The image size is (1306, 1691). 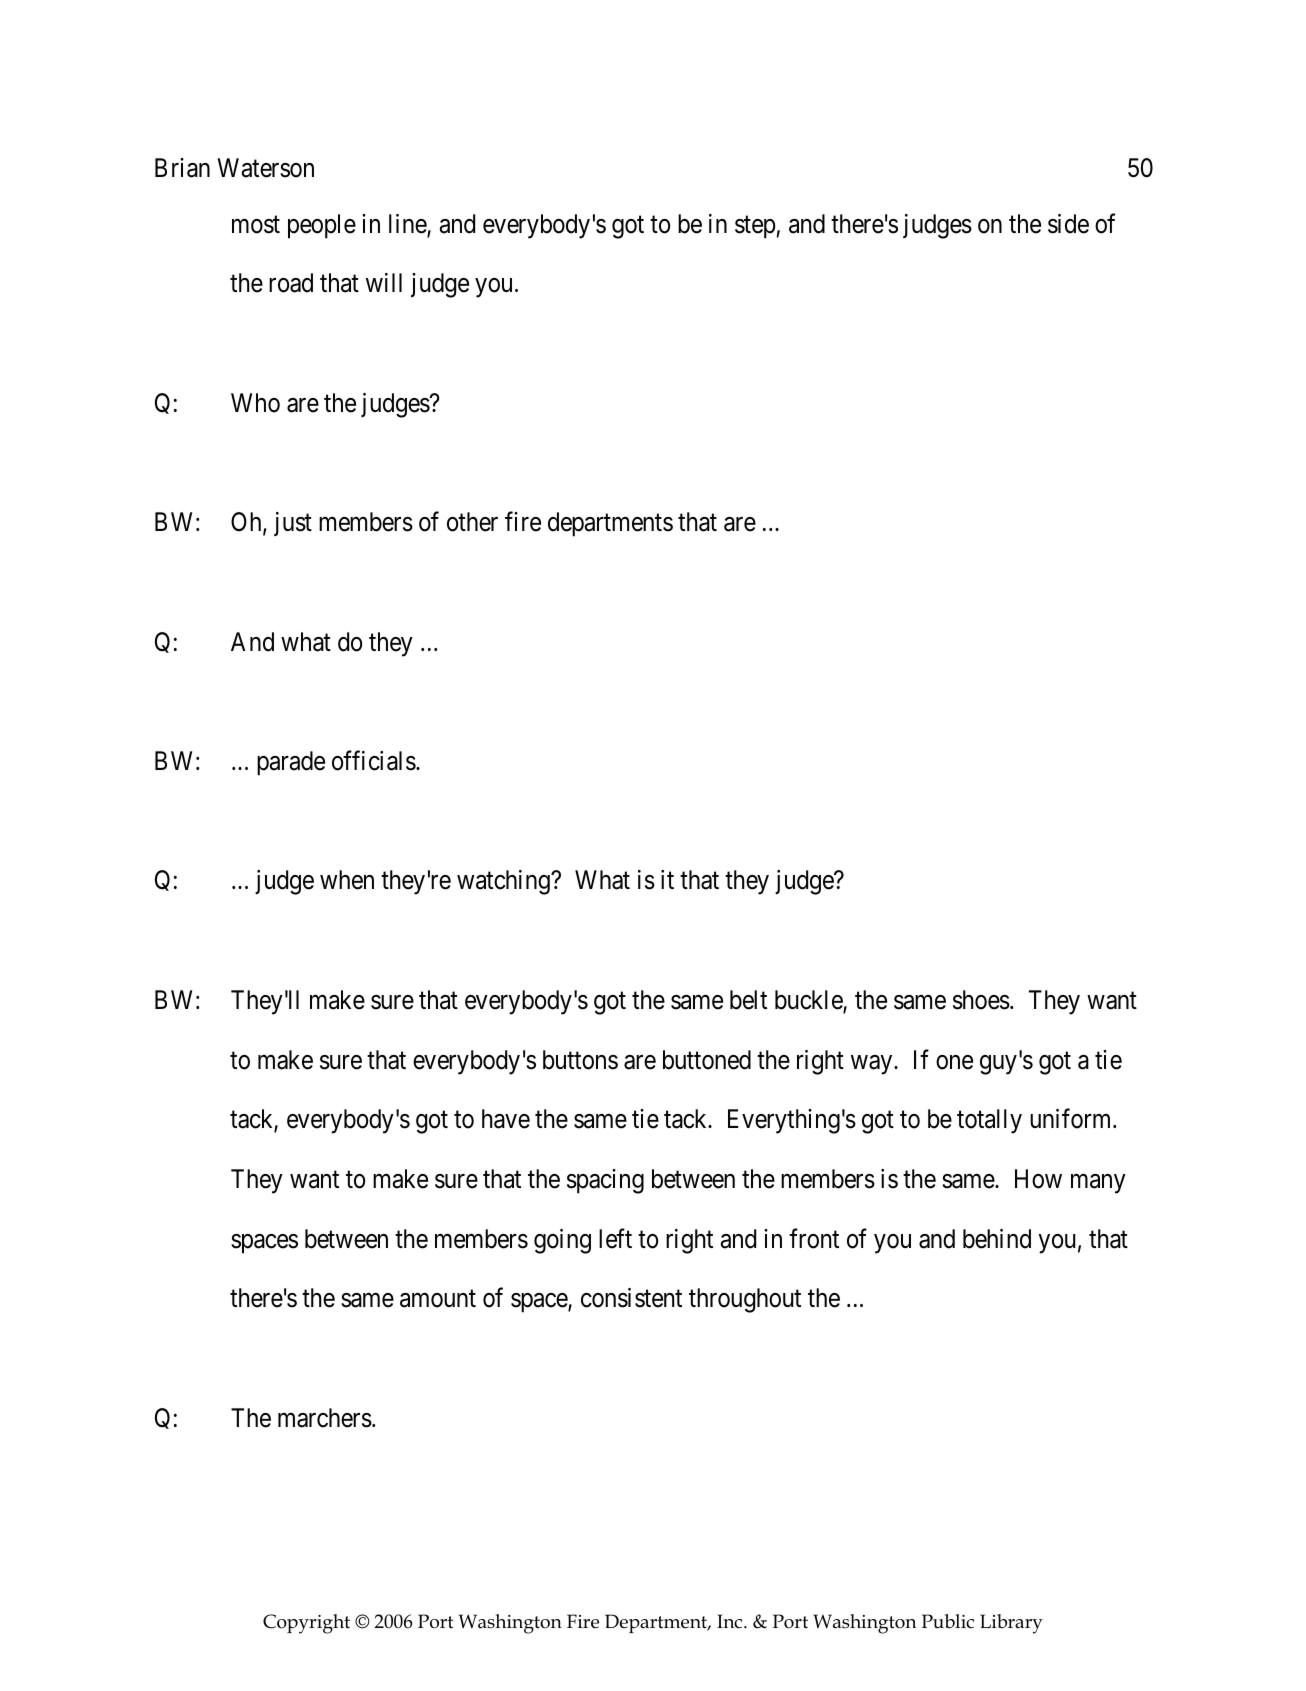 I want to click on side, so click(x=1068, y=224).
